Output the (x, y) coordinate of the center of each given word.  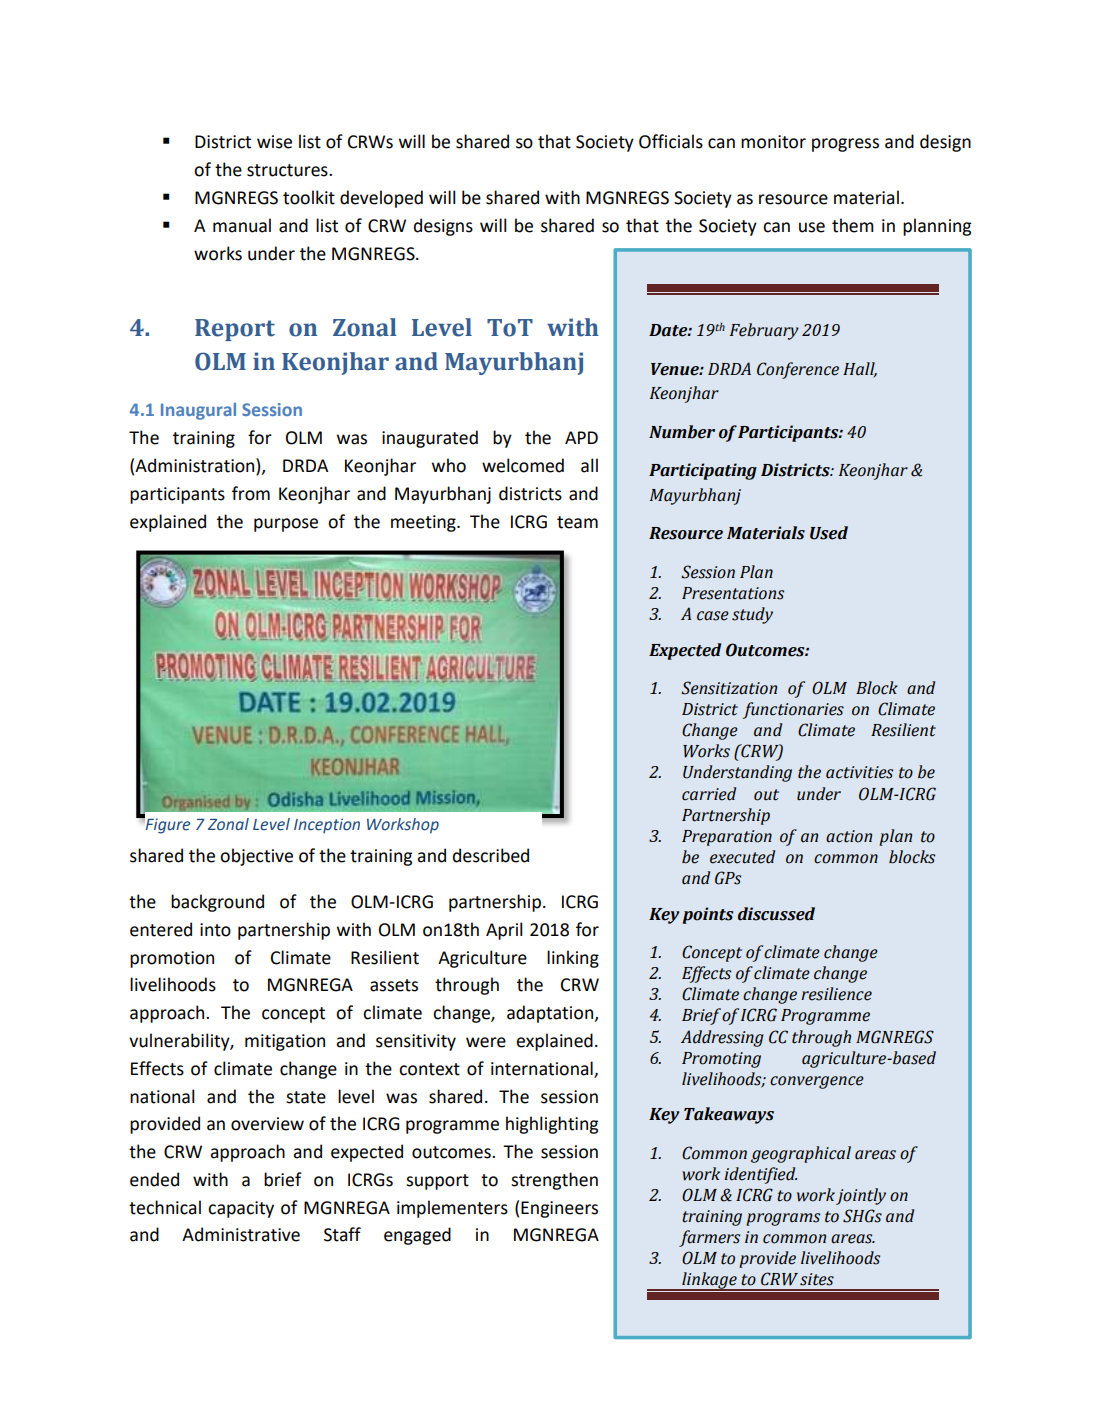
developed (381, 199)
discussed (776, 914)
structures (288, 170)
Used (829, 533)
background (217, 903)
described (491, 855)
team (577, 522)
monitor (773, 142)
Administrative (241, 1234)
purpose (286, 525)
